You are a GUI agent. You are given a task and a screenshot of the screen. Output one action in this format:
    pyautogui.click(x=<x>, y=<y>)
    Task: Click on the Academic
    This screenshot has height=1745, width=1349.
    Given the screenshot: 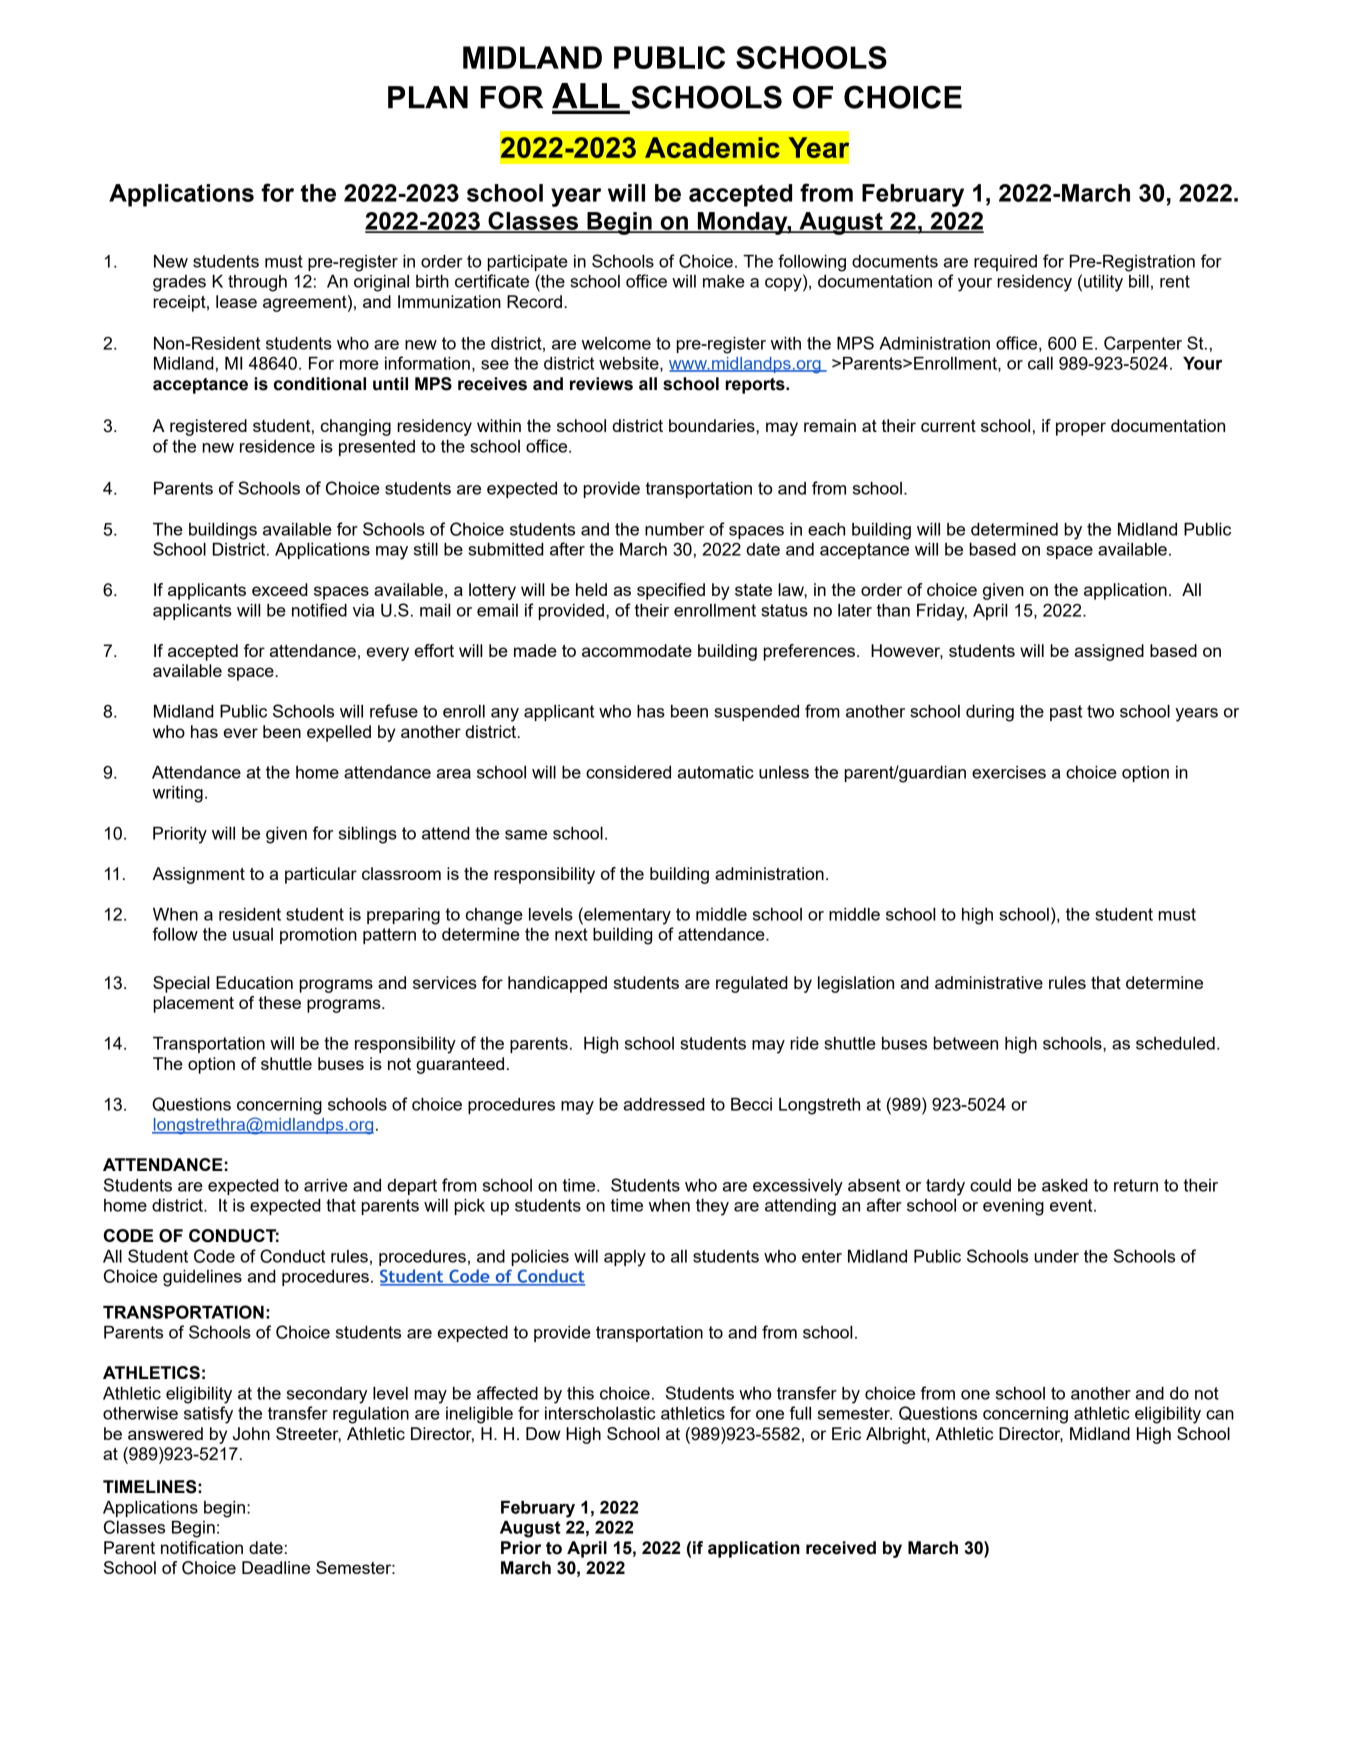 What is the action you would take?
    pyautogui.click(x=712, y=147)
